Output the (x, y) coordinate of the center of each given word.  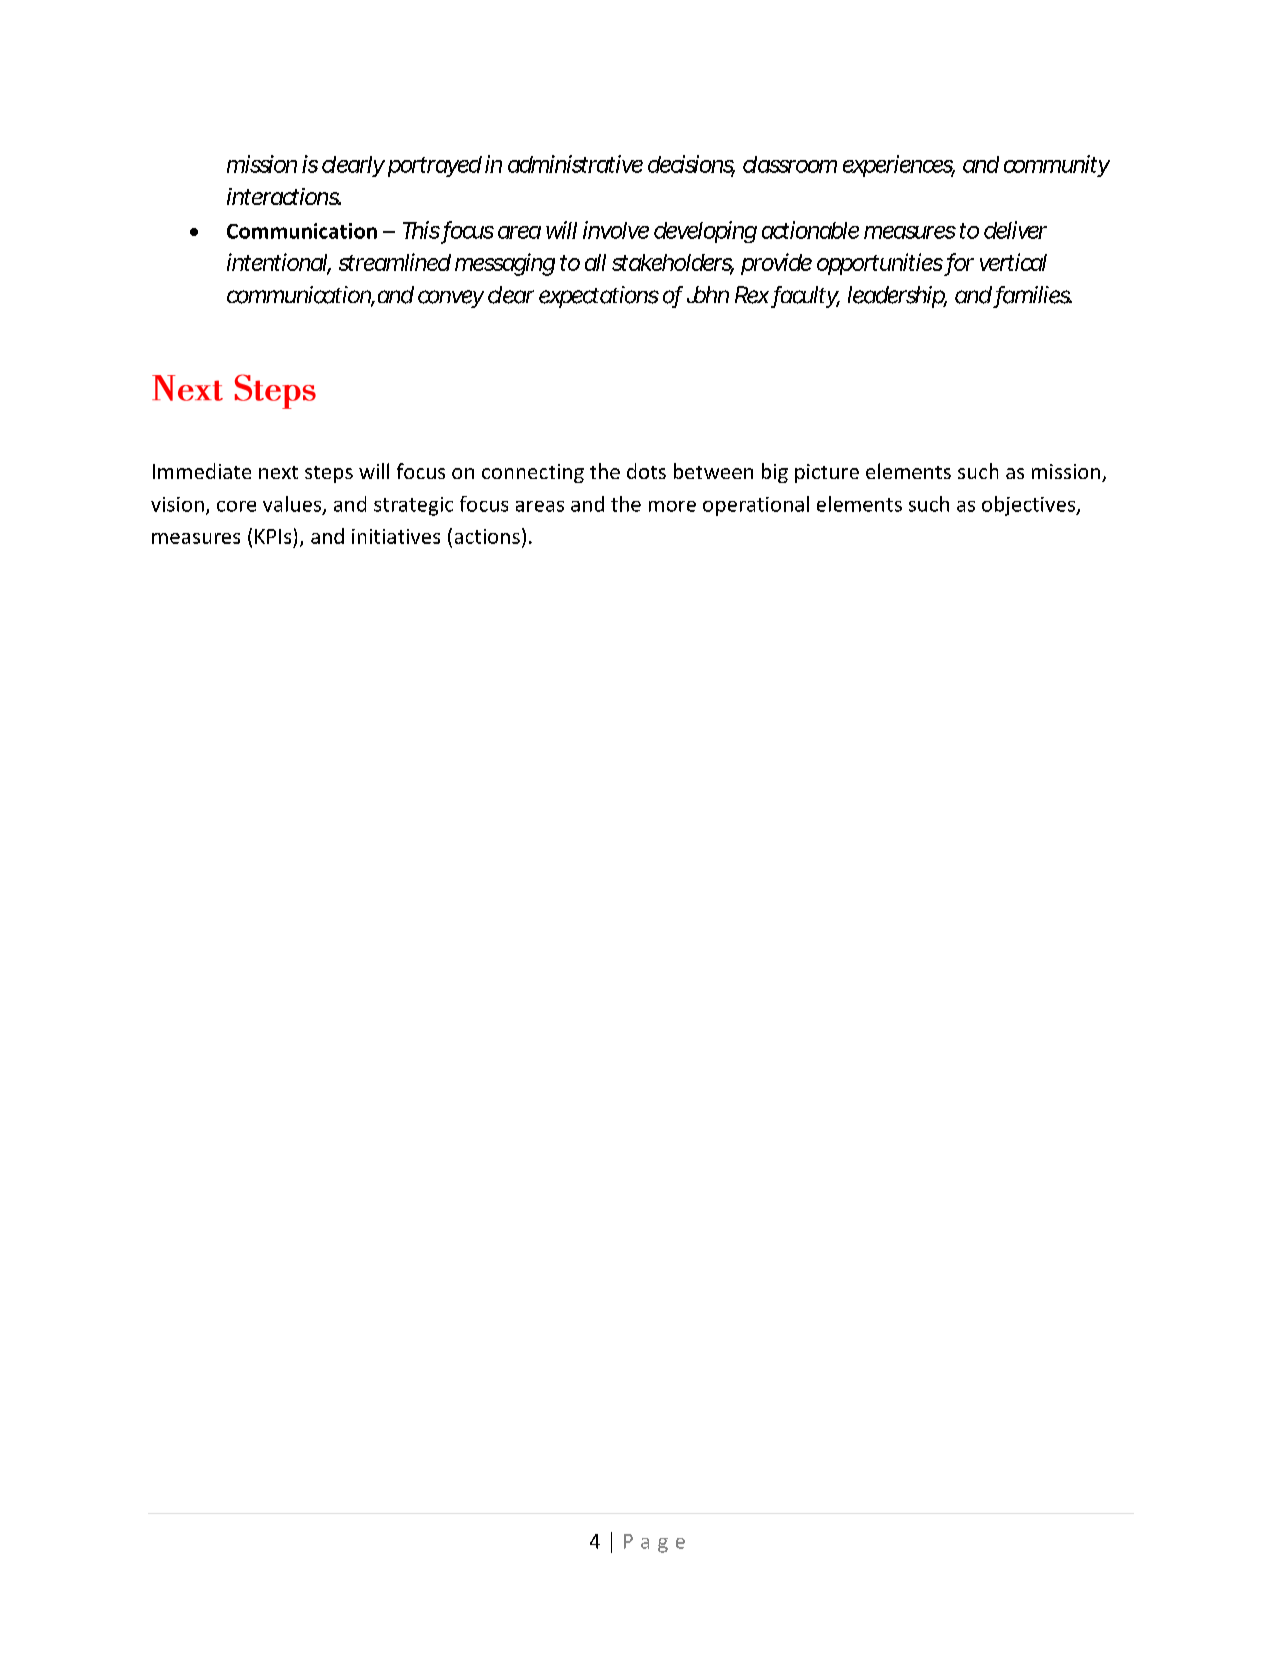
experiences (899, 166)
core (236, 506)
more (672, 506)
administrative (575, 164)
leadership (897, 297)
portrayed (435, 166)
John (708, 294)
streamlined (395, 262)
